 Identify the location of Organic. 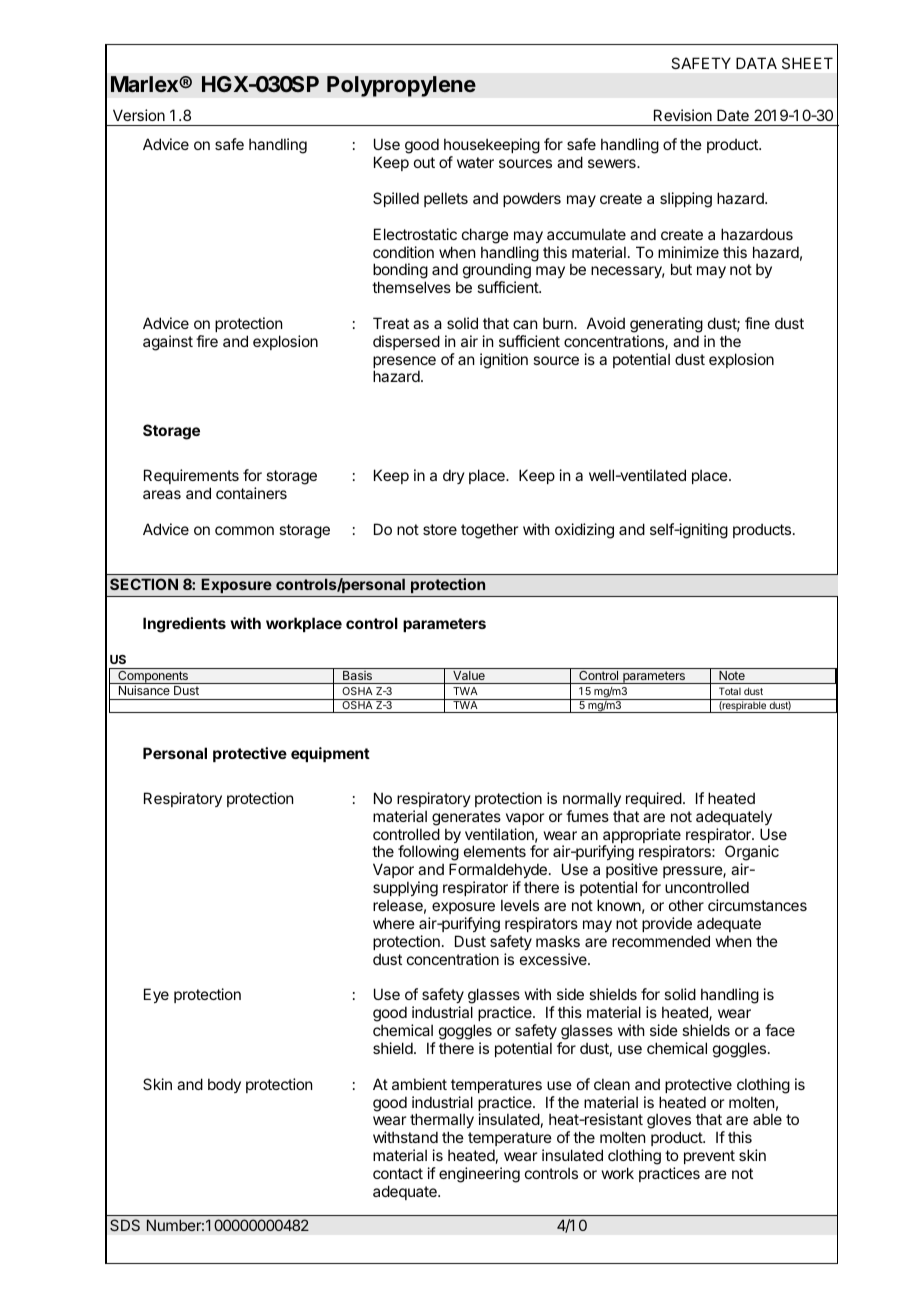
(752, 854).
